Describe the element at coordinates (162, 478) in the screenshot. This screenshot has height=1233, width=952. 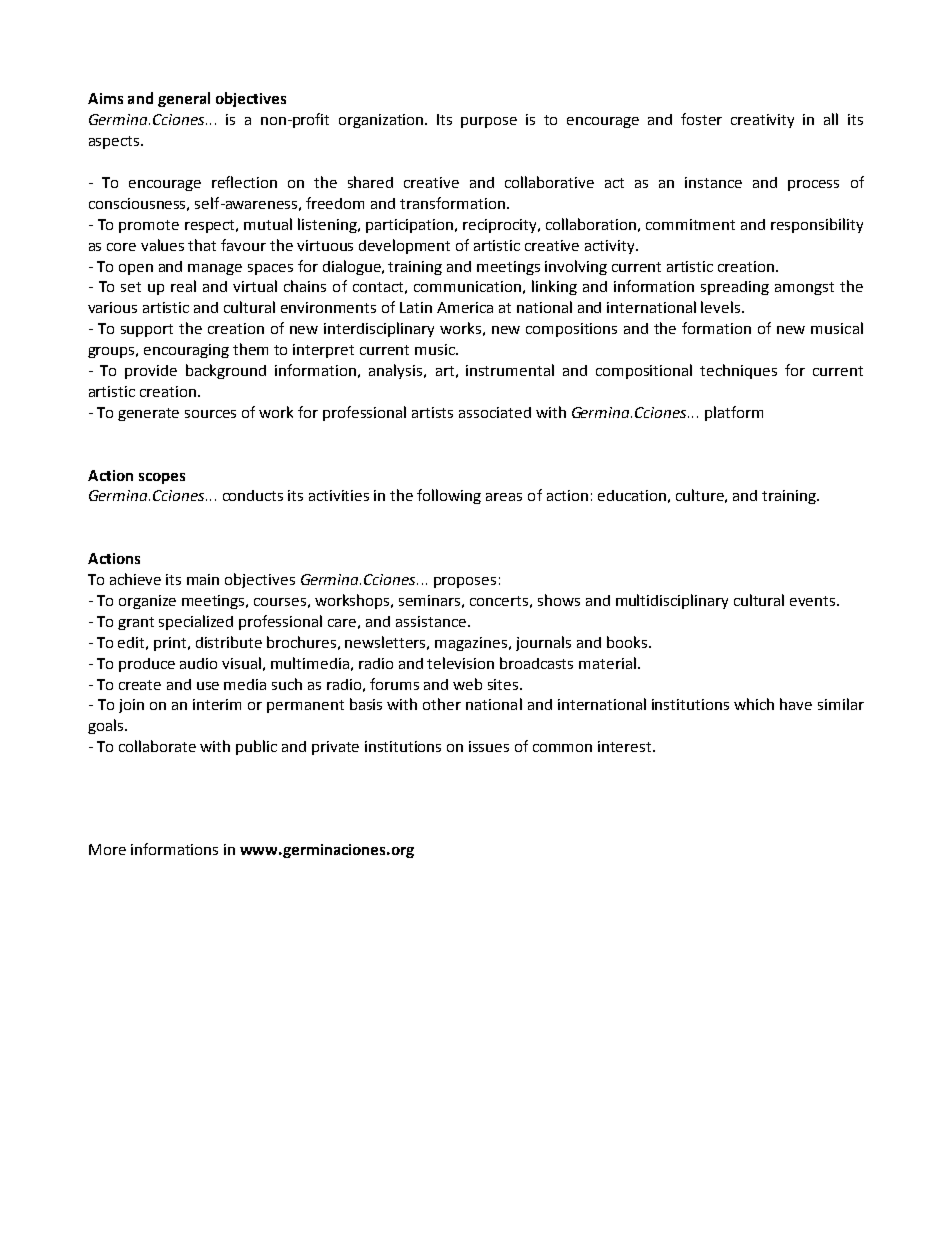
I see `scopes` at that location.
